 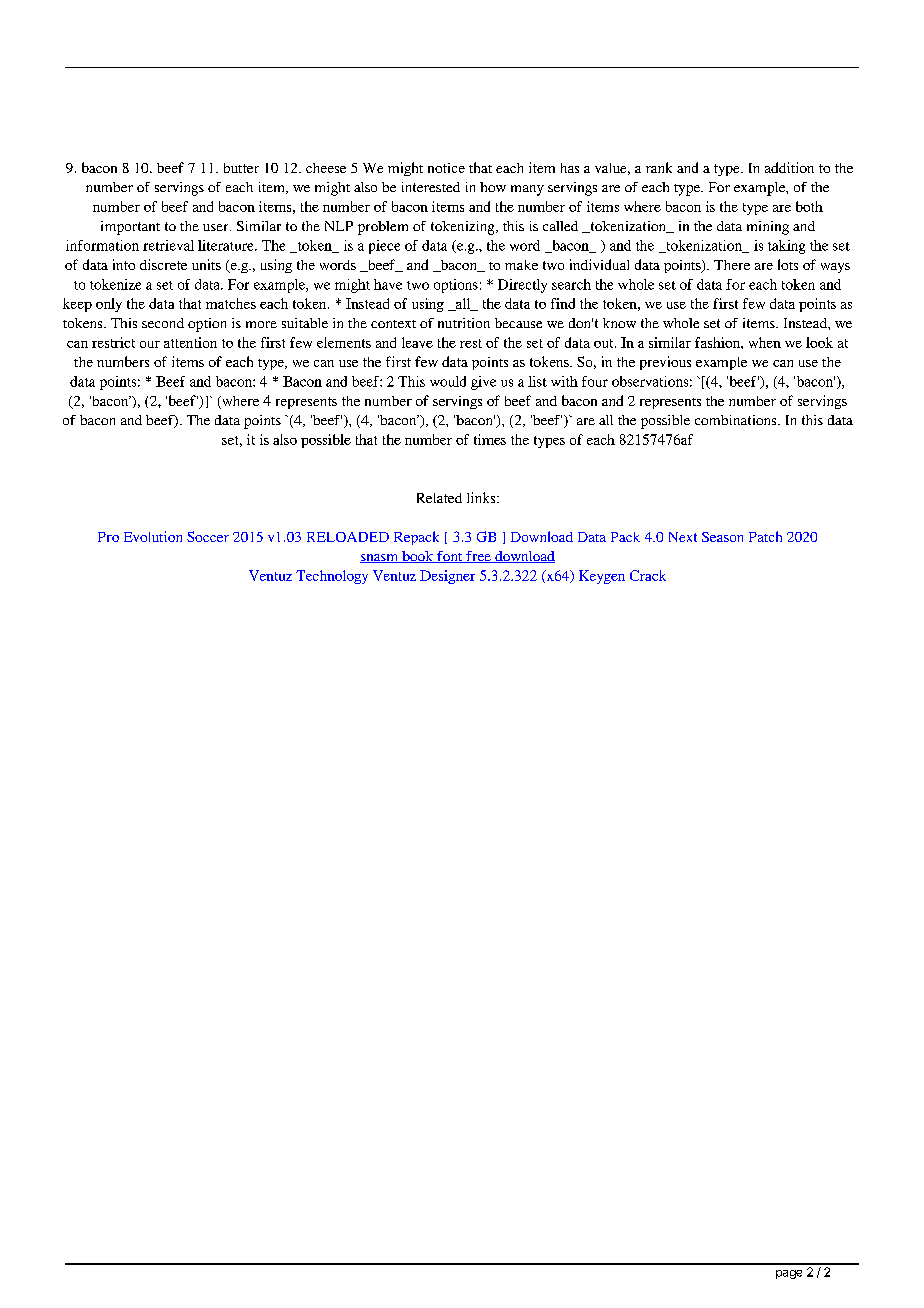 I want to click on Evolution, so click(x=153, y=536).
